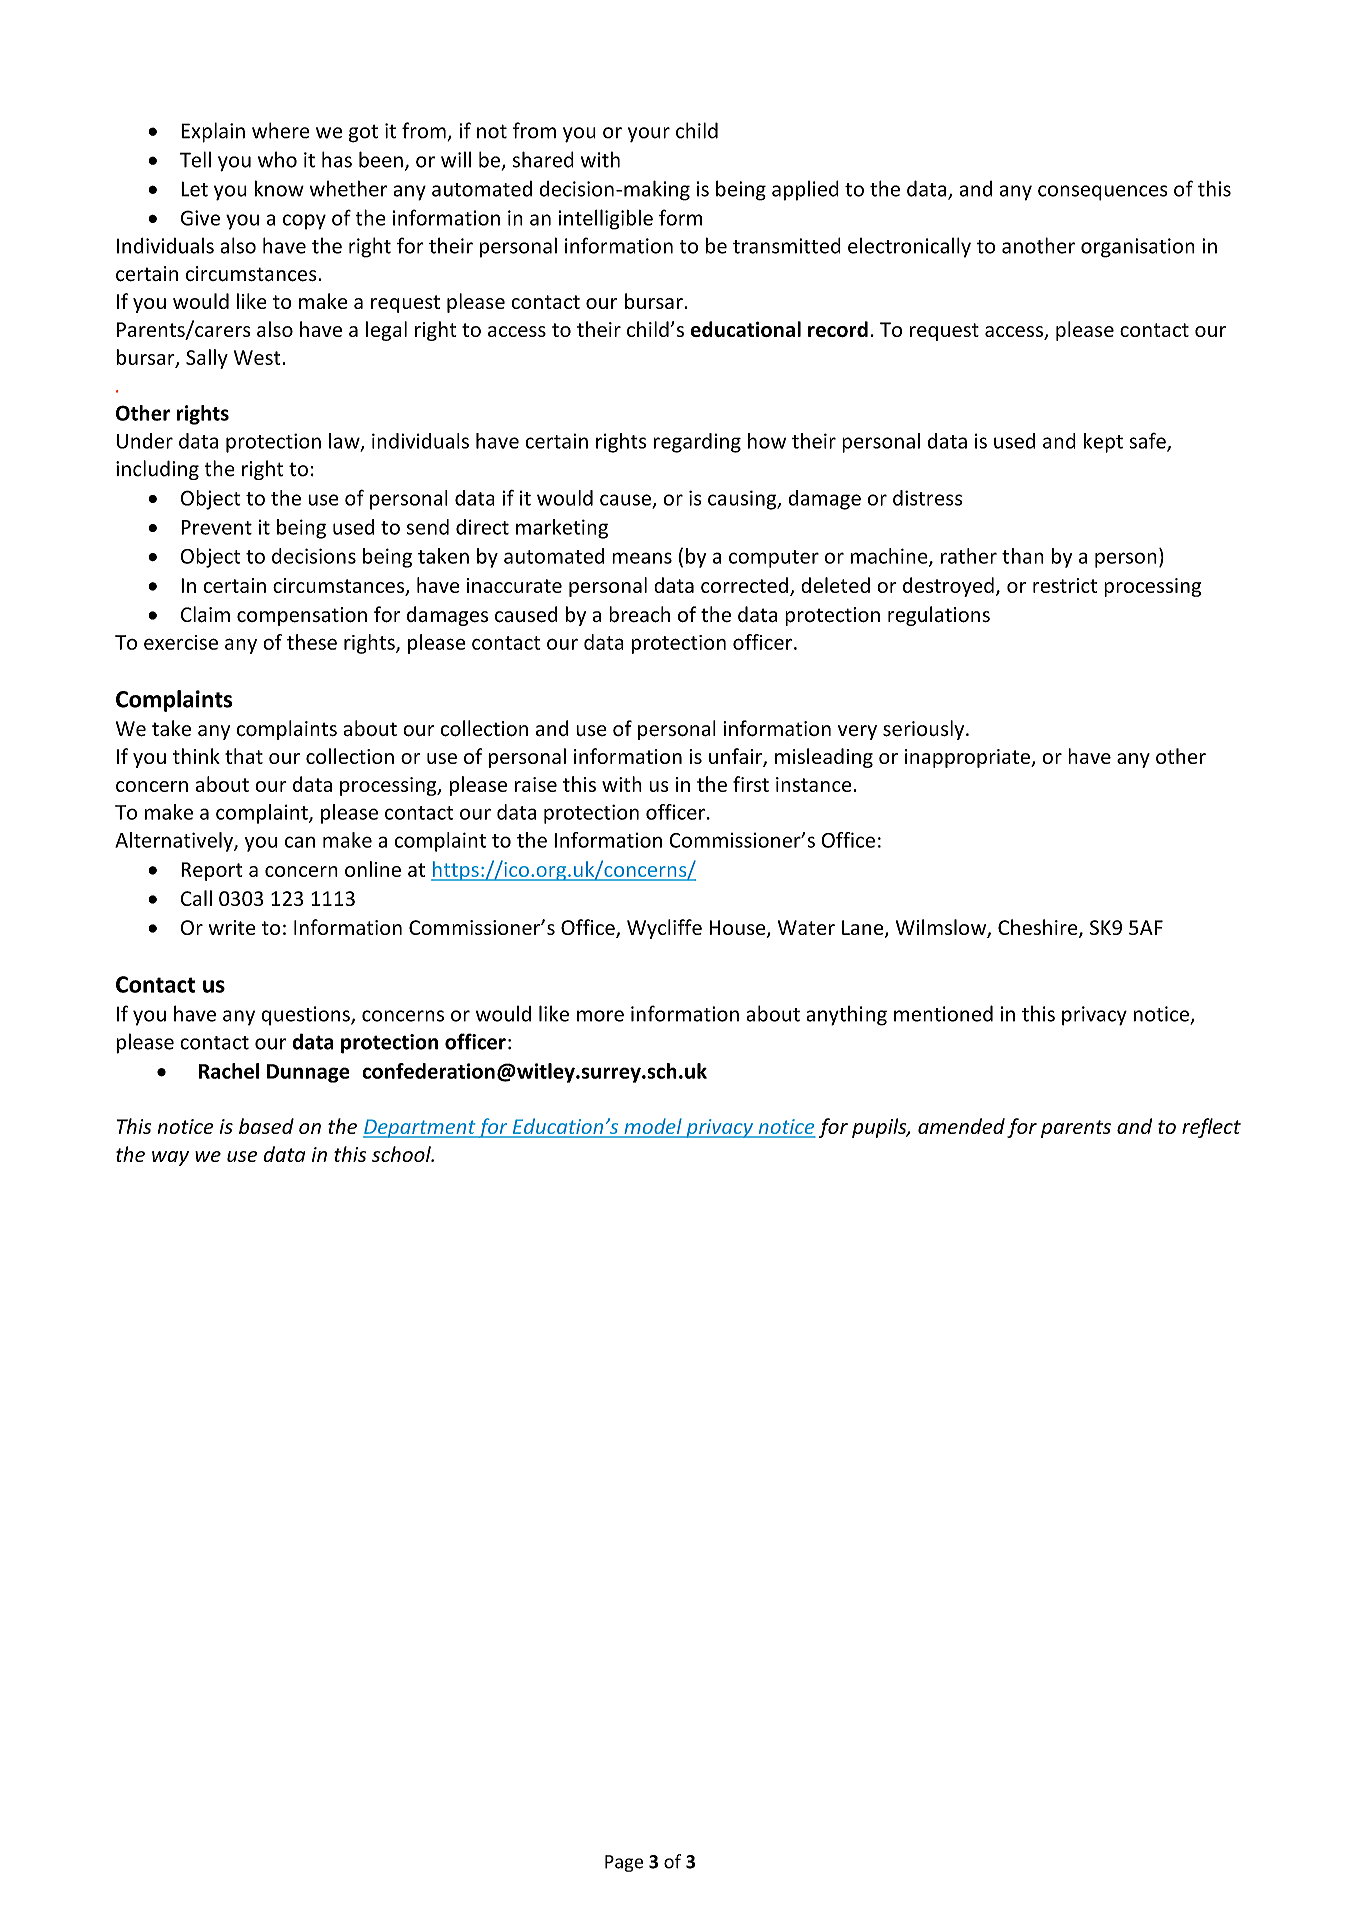 This image has height=1923, width=1359. I want to click on more, so click(600, 1016).
